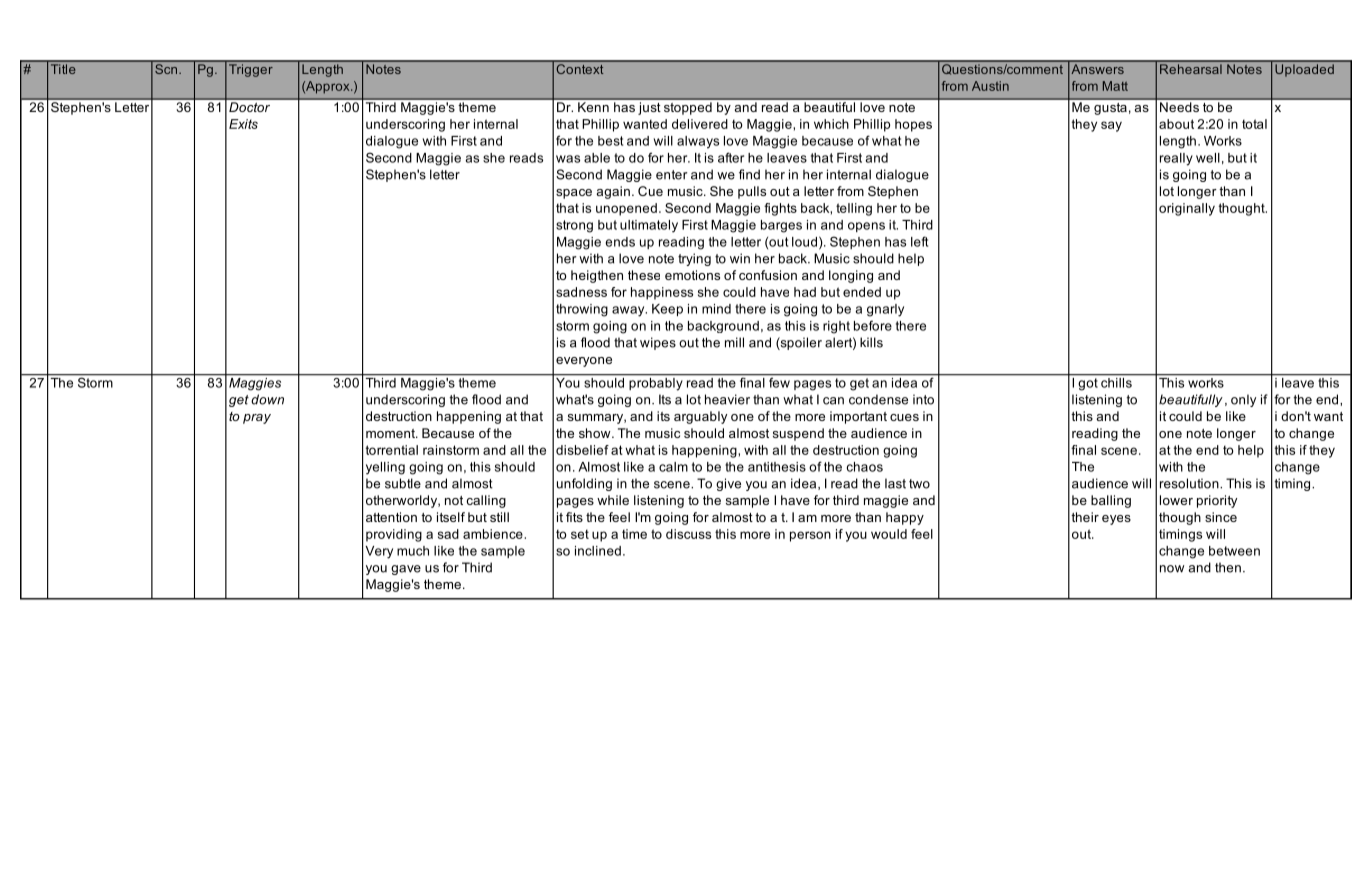 The image size is (1372, 887). I want to click on chills, so click(1116, 381).
